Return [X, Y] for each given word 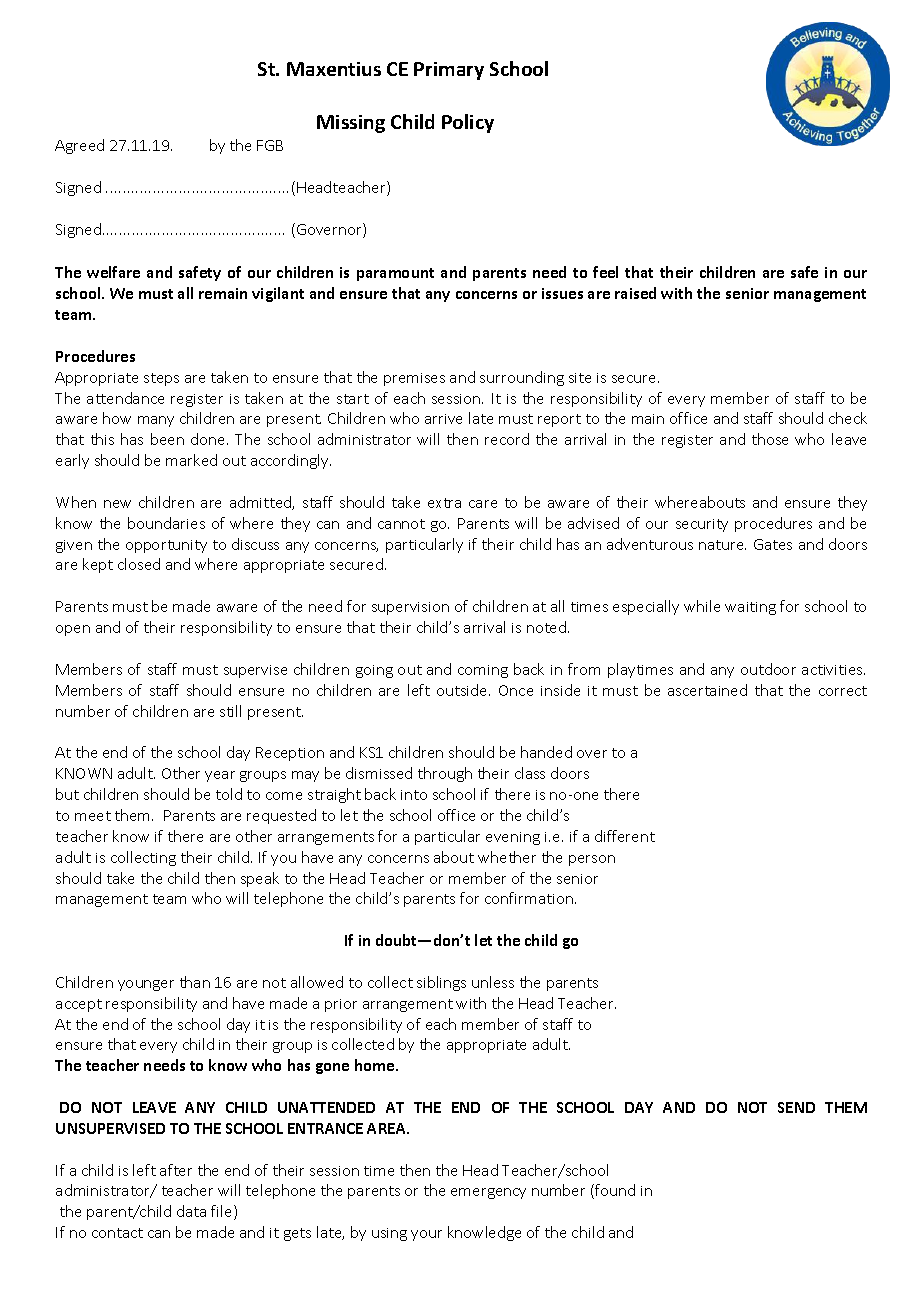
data [191, 1211]
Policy [468, 123]
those [770, 439]
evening [513, 838]
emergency [488, 1193]
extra [444, 503]
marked [191, 460]
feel [605, 272]
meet [93, 816]
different [625, 836]
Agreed [79, 146]
